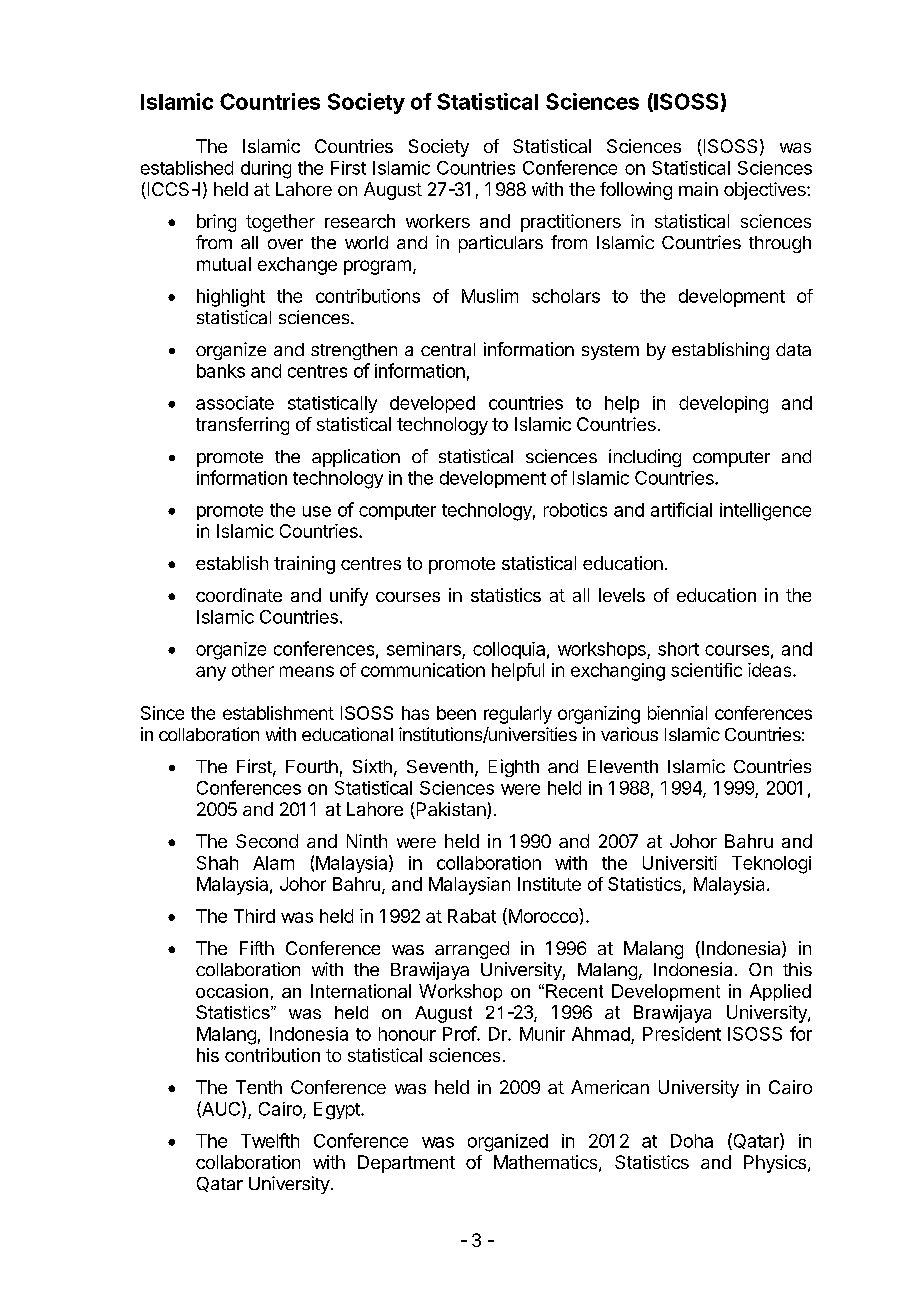 The width and height of the page is (924, 1307). I want to click on scientific, so click(706, 670).
